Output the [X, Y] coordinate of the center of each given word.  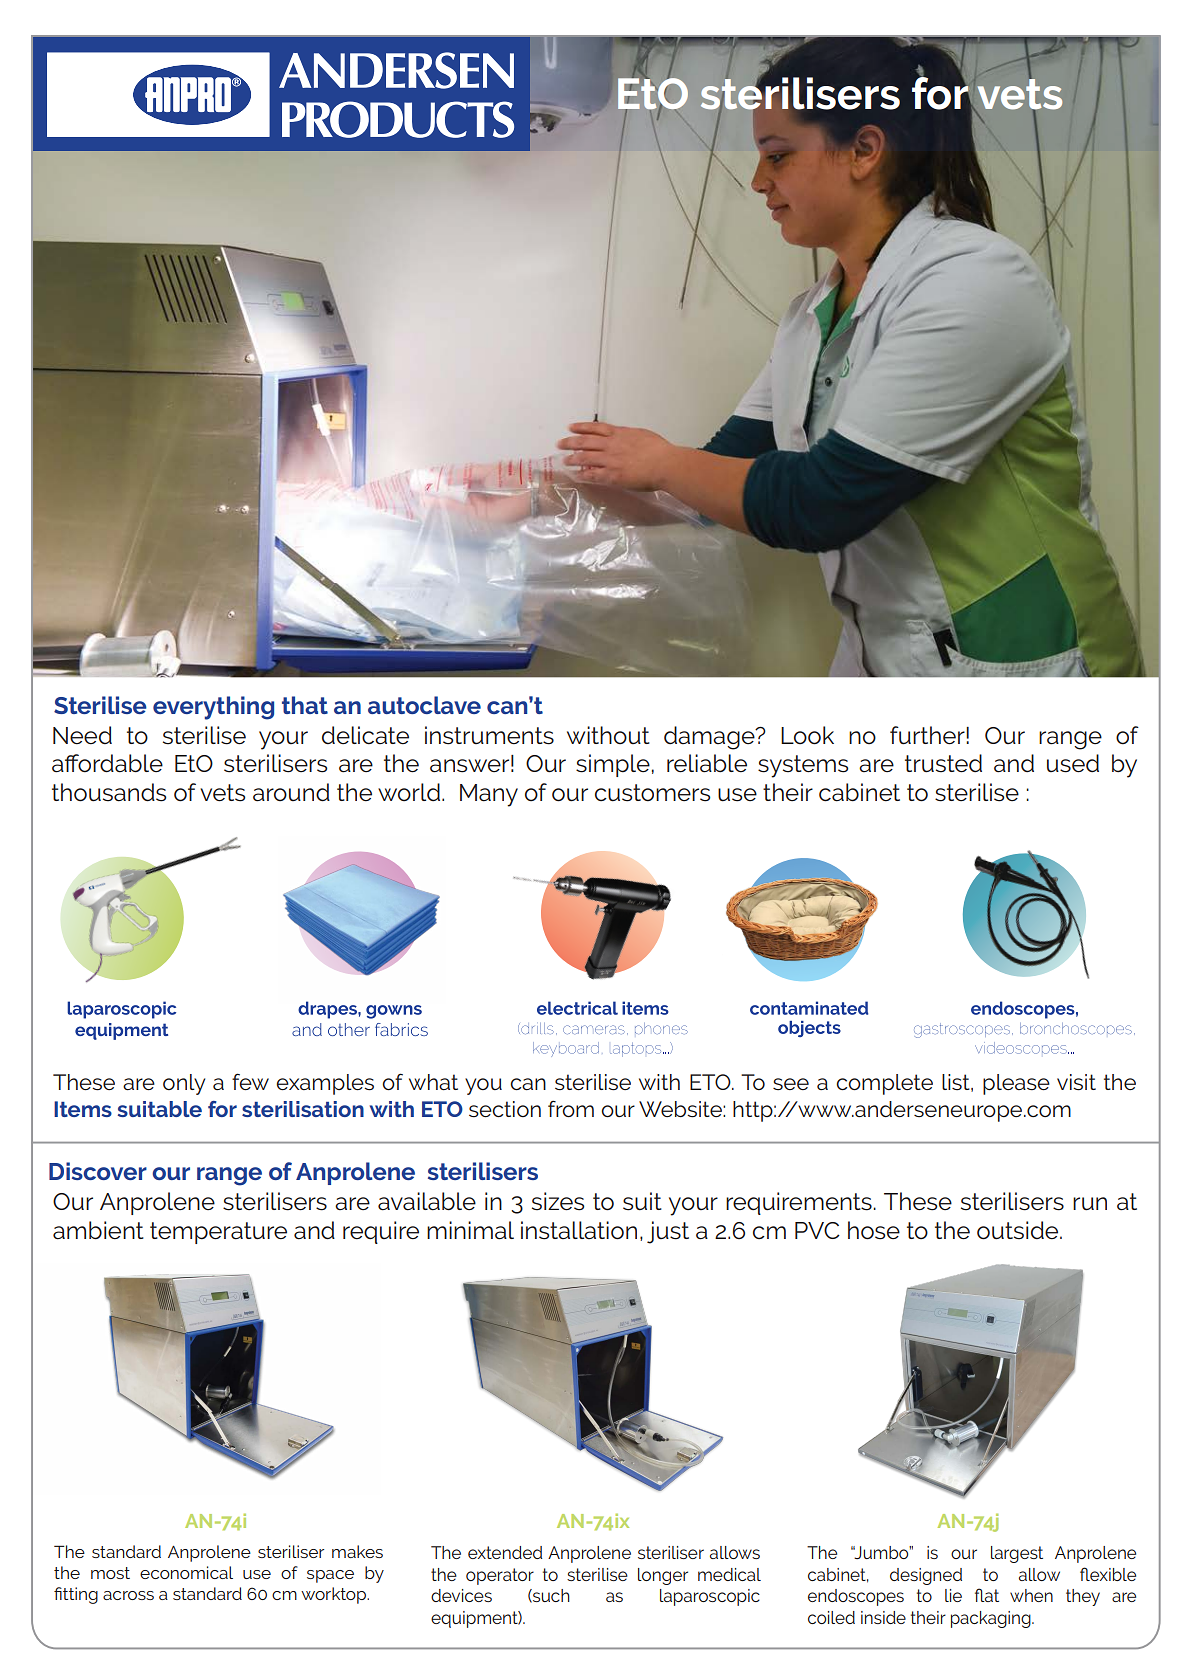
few [250, 1081]
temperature [218, 1233]
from [571, 1109]
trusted [943, 763]
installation [579, 1230]
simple [613, 765]
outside [1019, 1230]
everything [213, 708]
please [1016, 1084]
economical [186, 1572]
